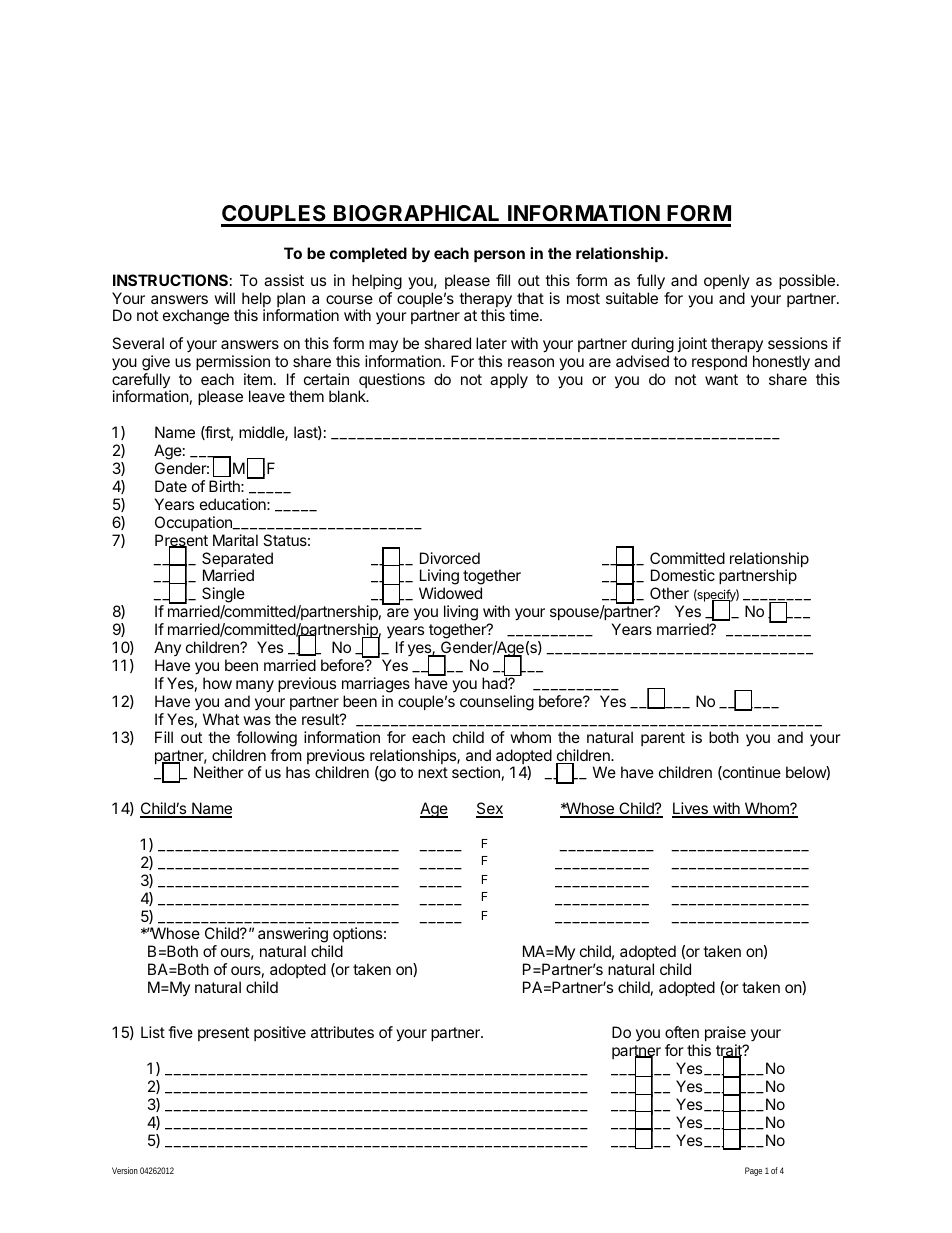 Image resolution: width=952 pixels, height=1233 pixels. Describe the element at coordinates (663, 739) in the screenshot. I see `parent` at that location.
